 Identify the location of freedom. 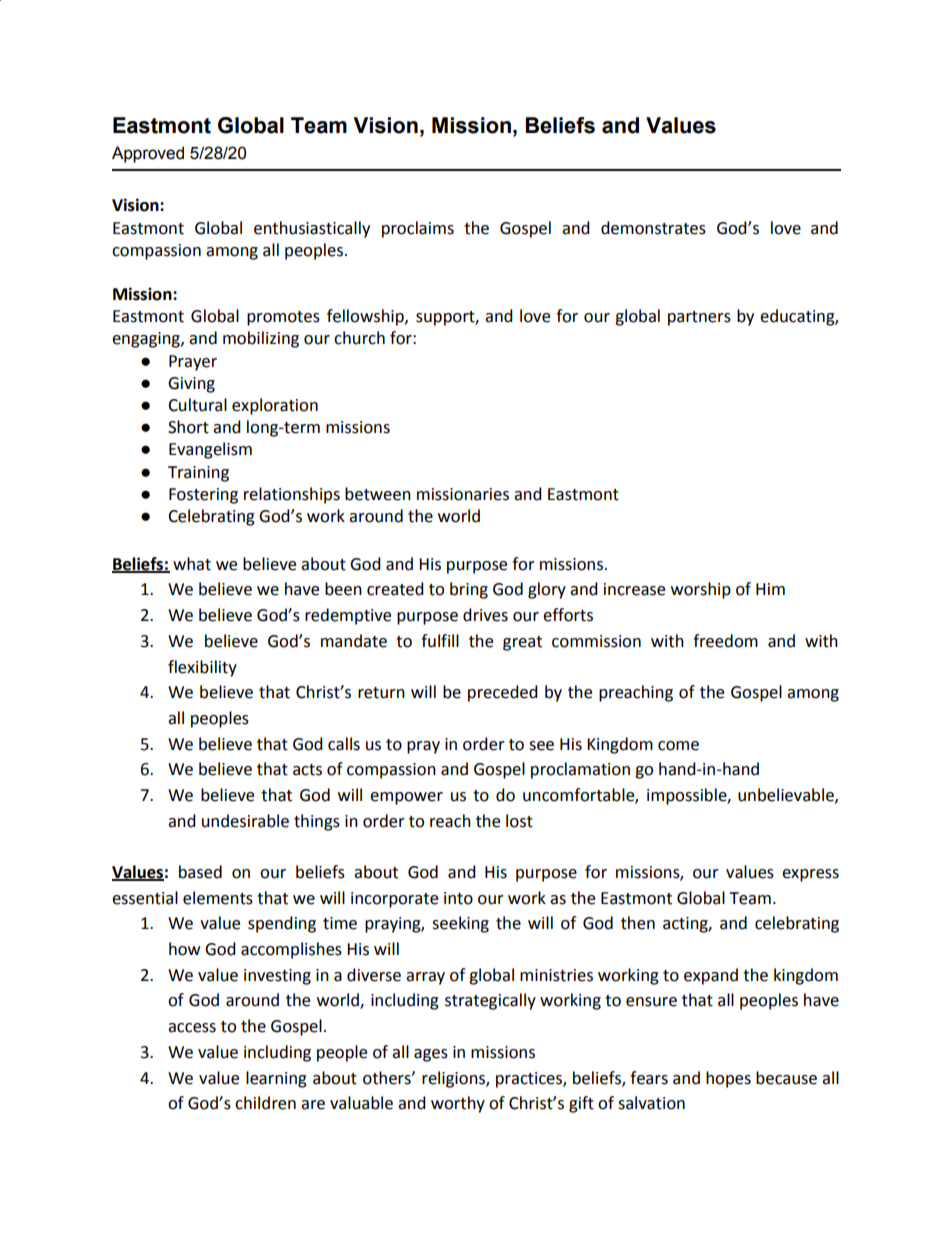
(725, 641).
